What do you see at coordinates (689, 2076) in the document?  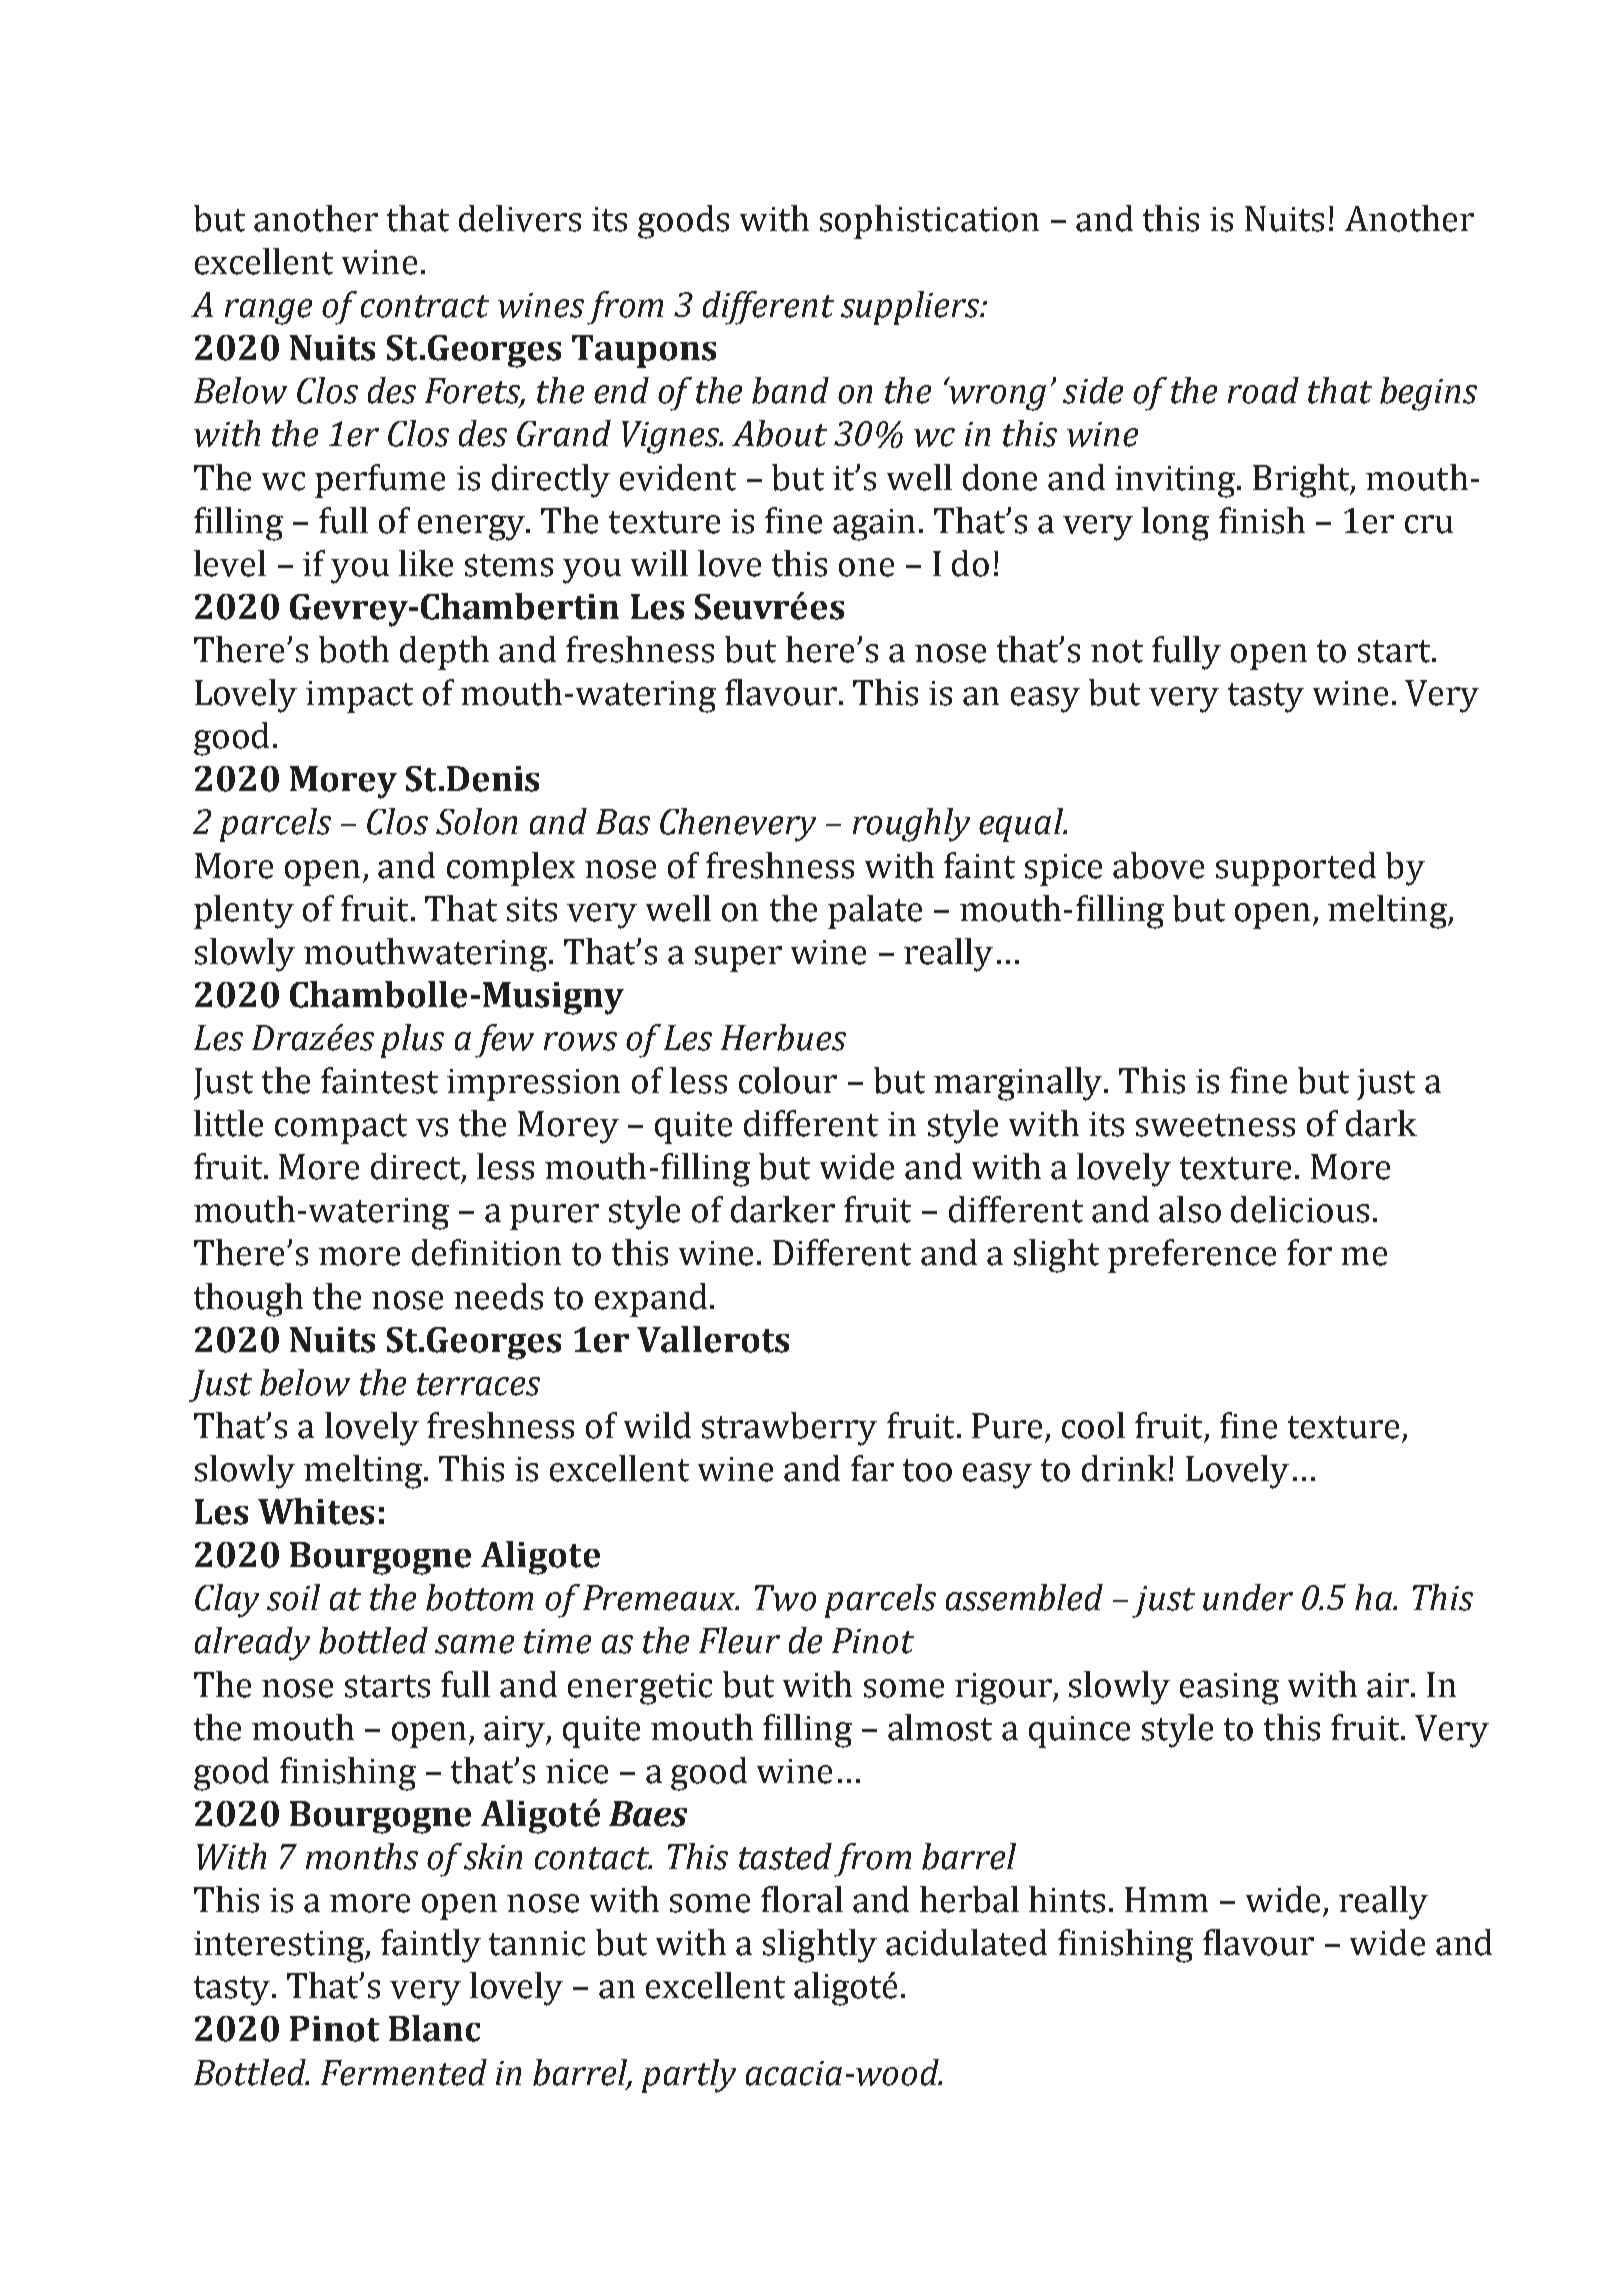 I see `partly` at bounding box center [689, 2076].
